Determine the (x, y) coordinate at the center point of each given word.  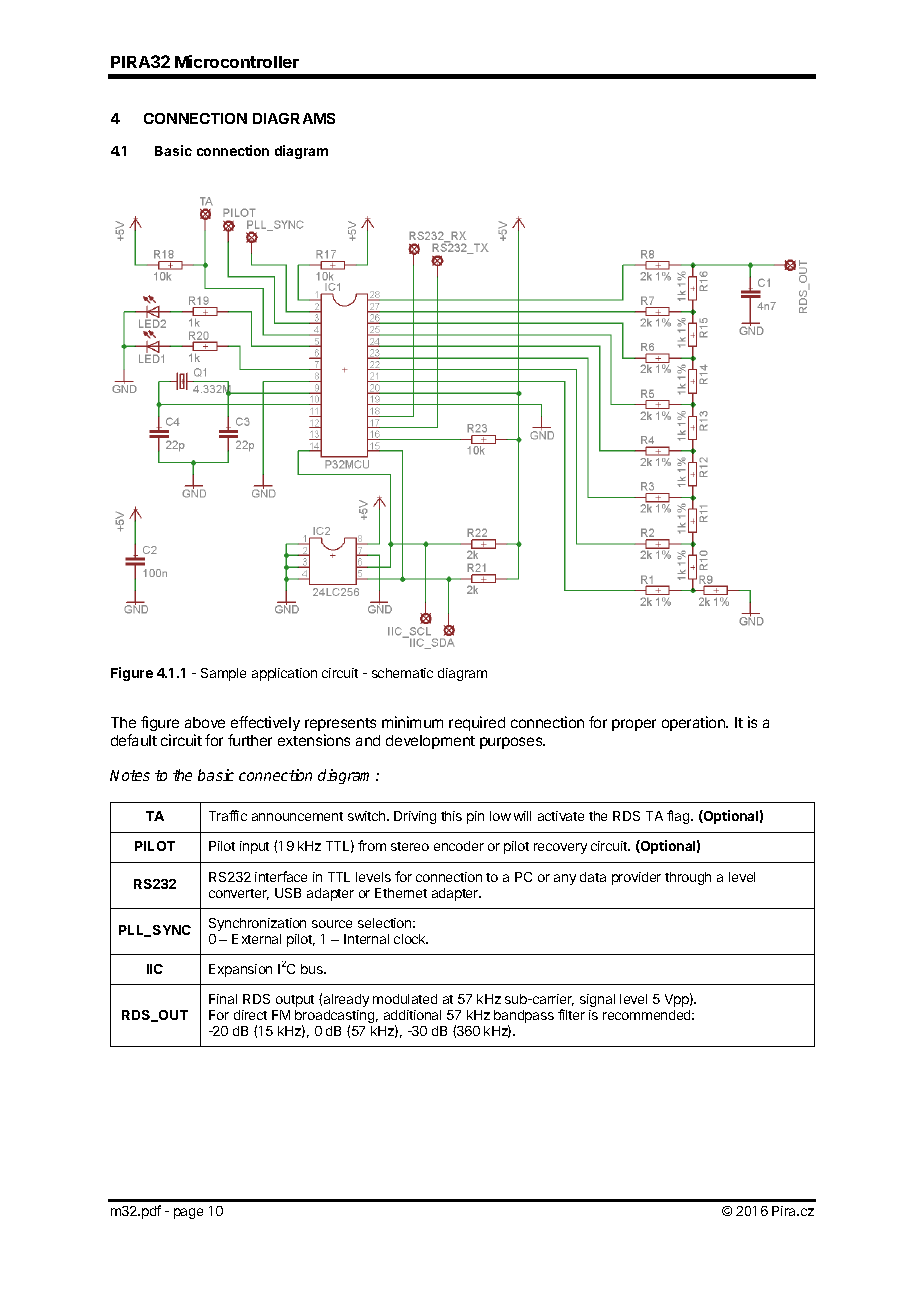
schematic (402, 673)
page (188, 1213)
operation (694, 723)
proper (634, 725)
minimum (412, 722)
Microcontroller (237, 61)
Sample (223, 674)
